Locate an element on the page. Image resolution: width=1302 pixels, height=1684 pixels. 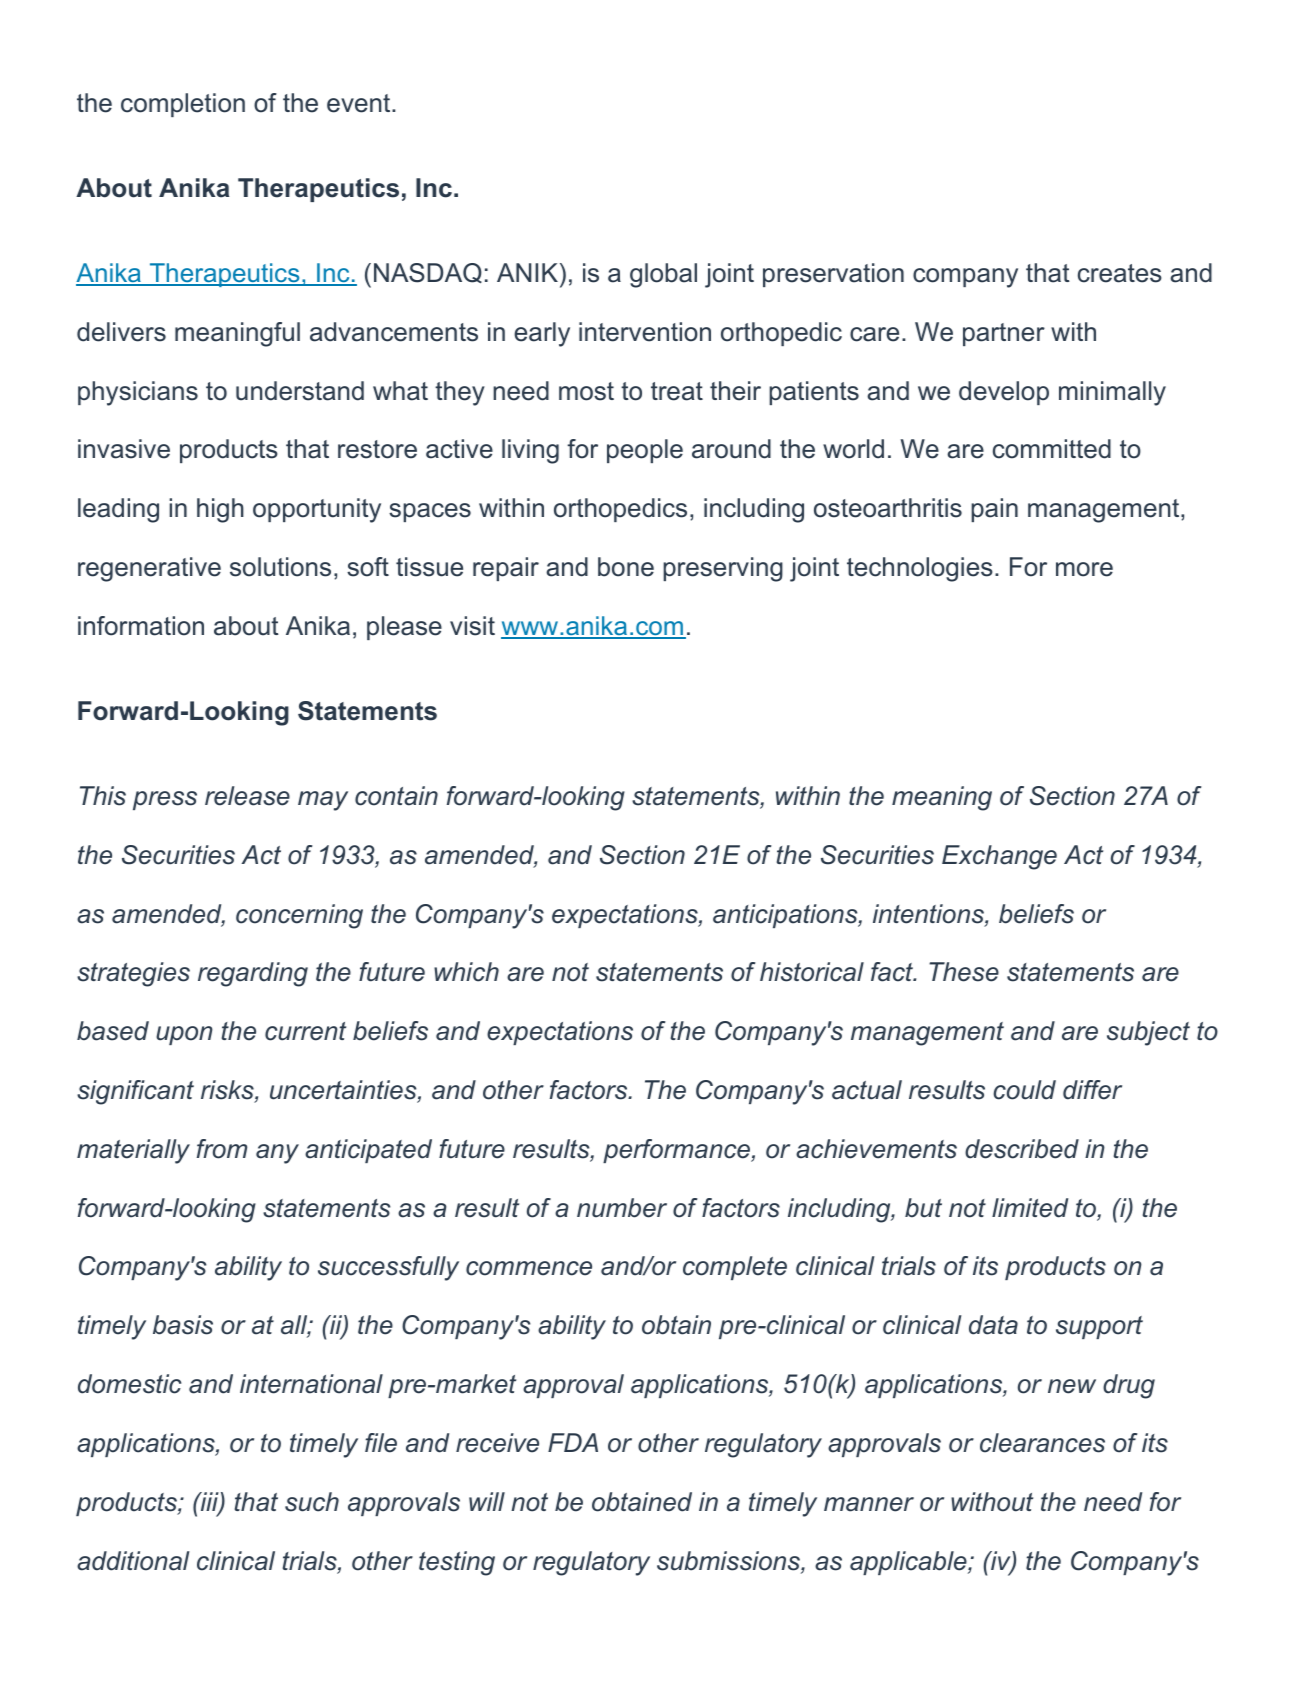
could is located at coordinates (1024, 1090).
